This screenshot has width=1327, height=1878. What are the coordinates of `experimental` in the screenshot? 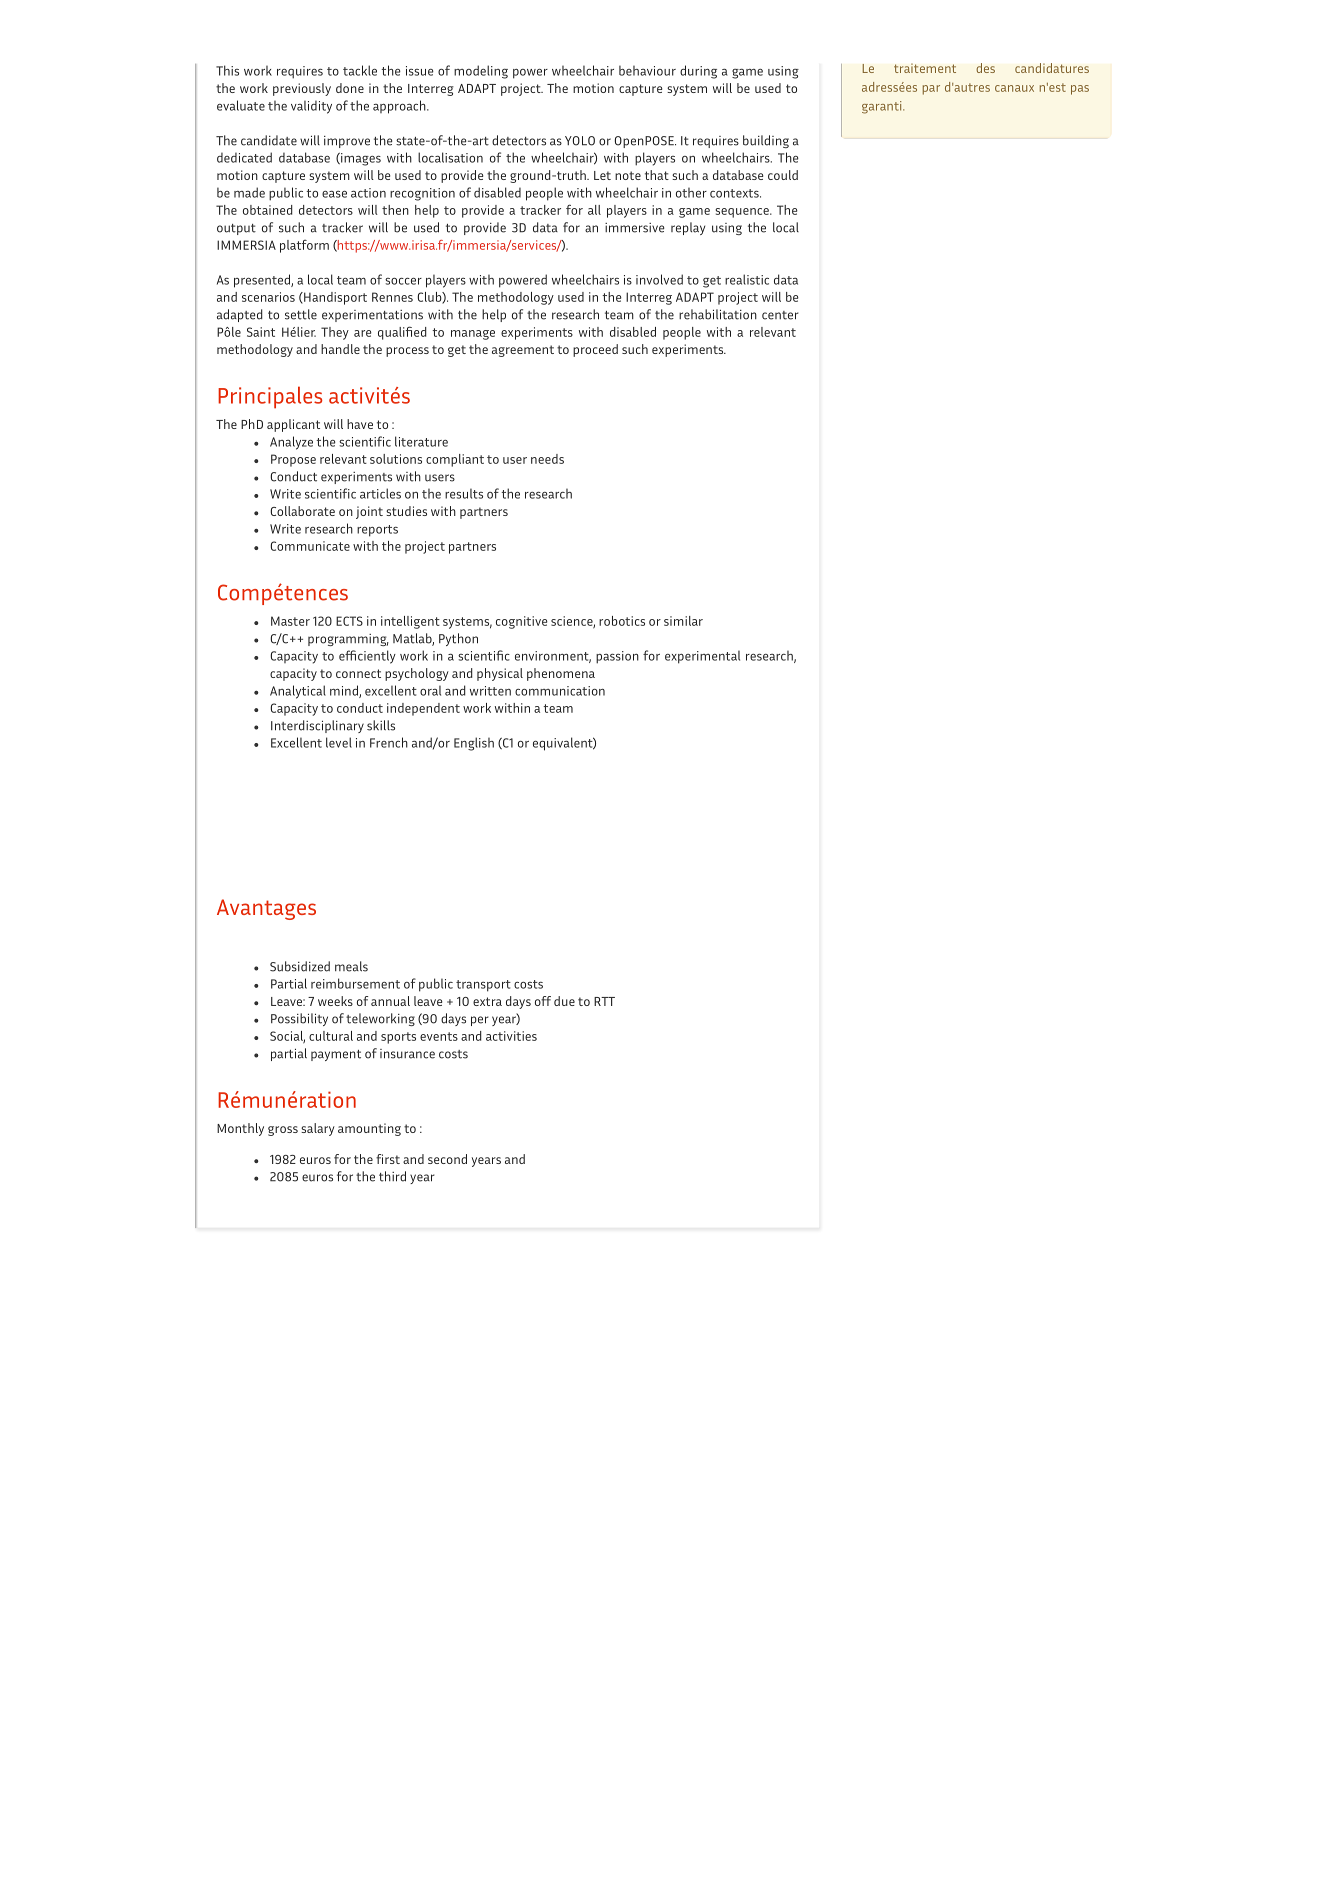 It's located at (702, 657).
